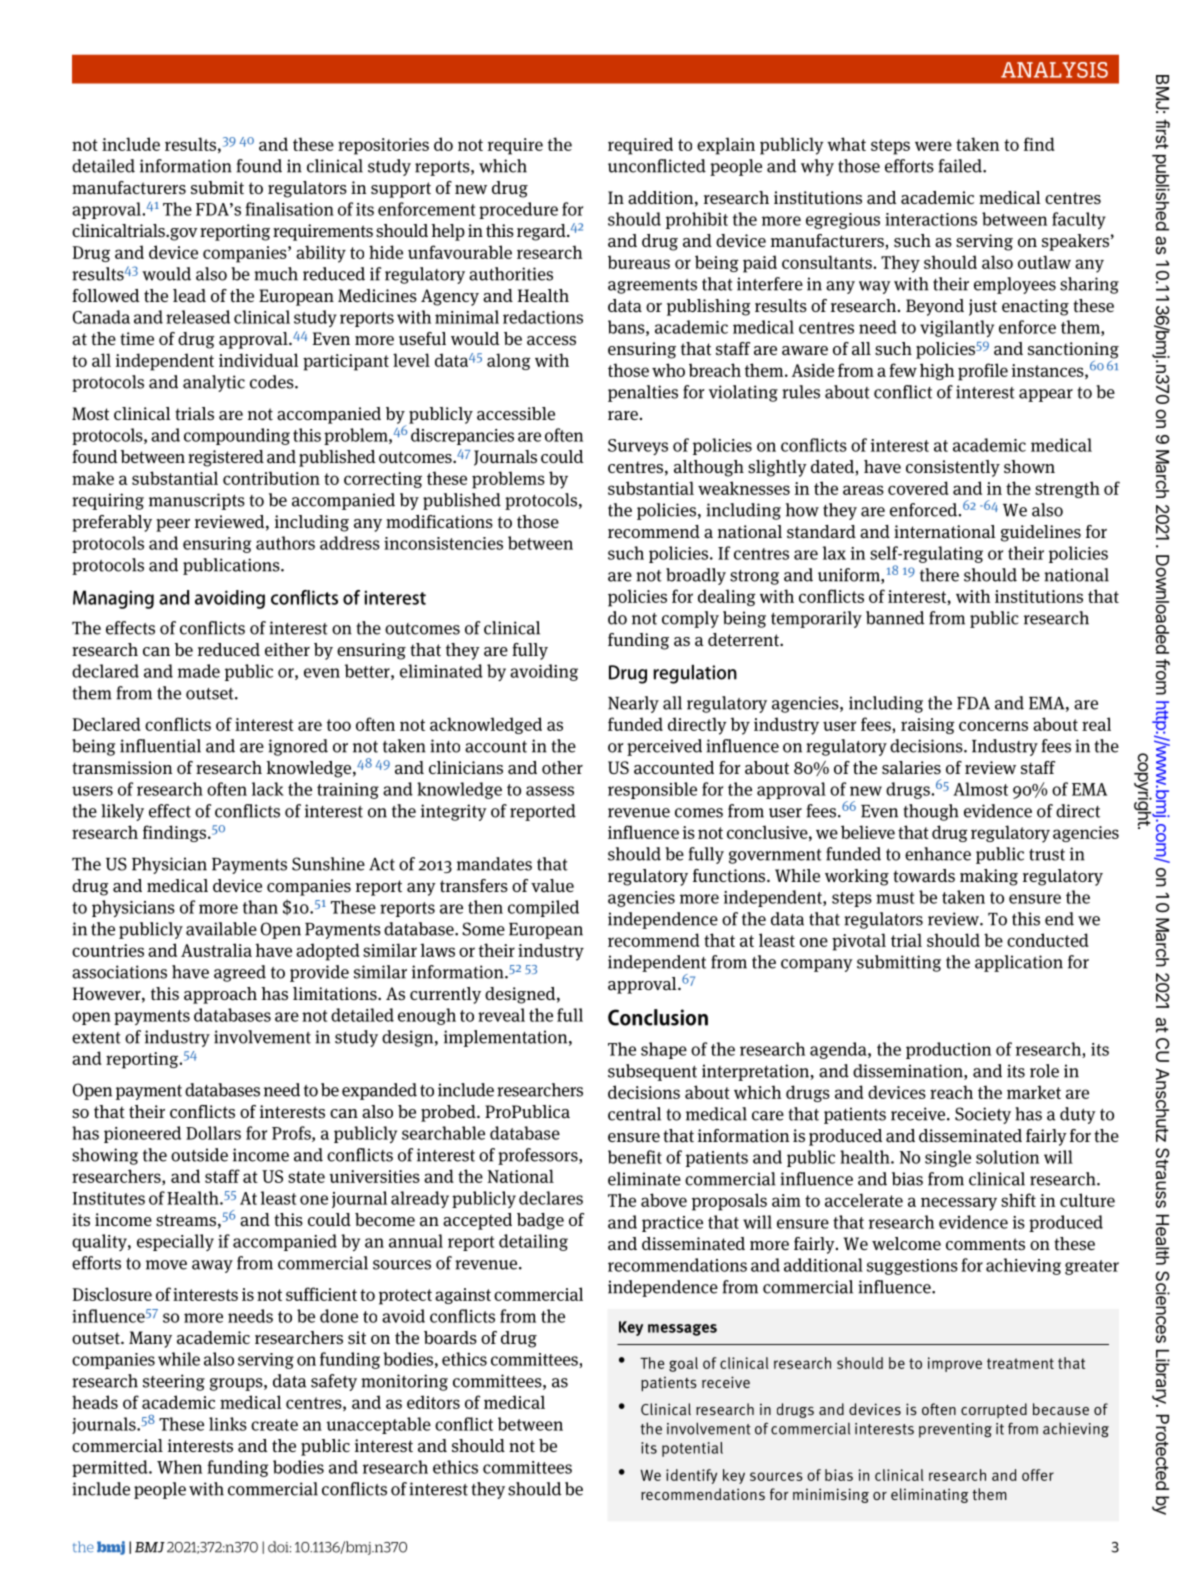 This screenshot has width=1191, height=1587. I want to click on explain, so click(726, 146).
